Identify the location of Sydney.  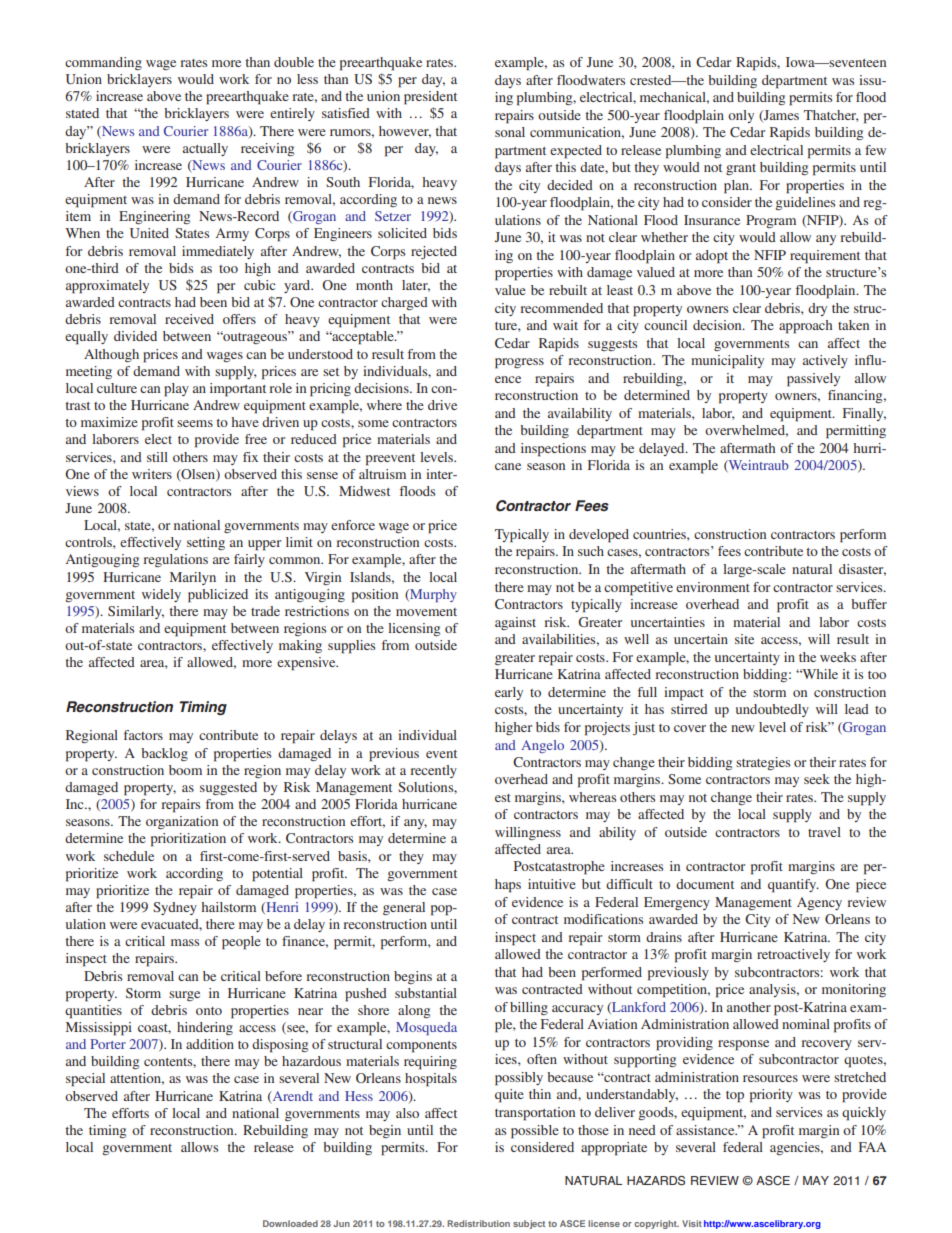
(175, 908).
